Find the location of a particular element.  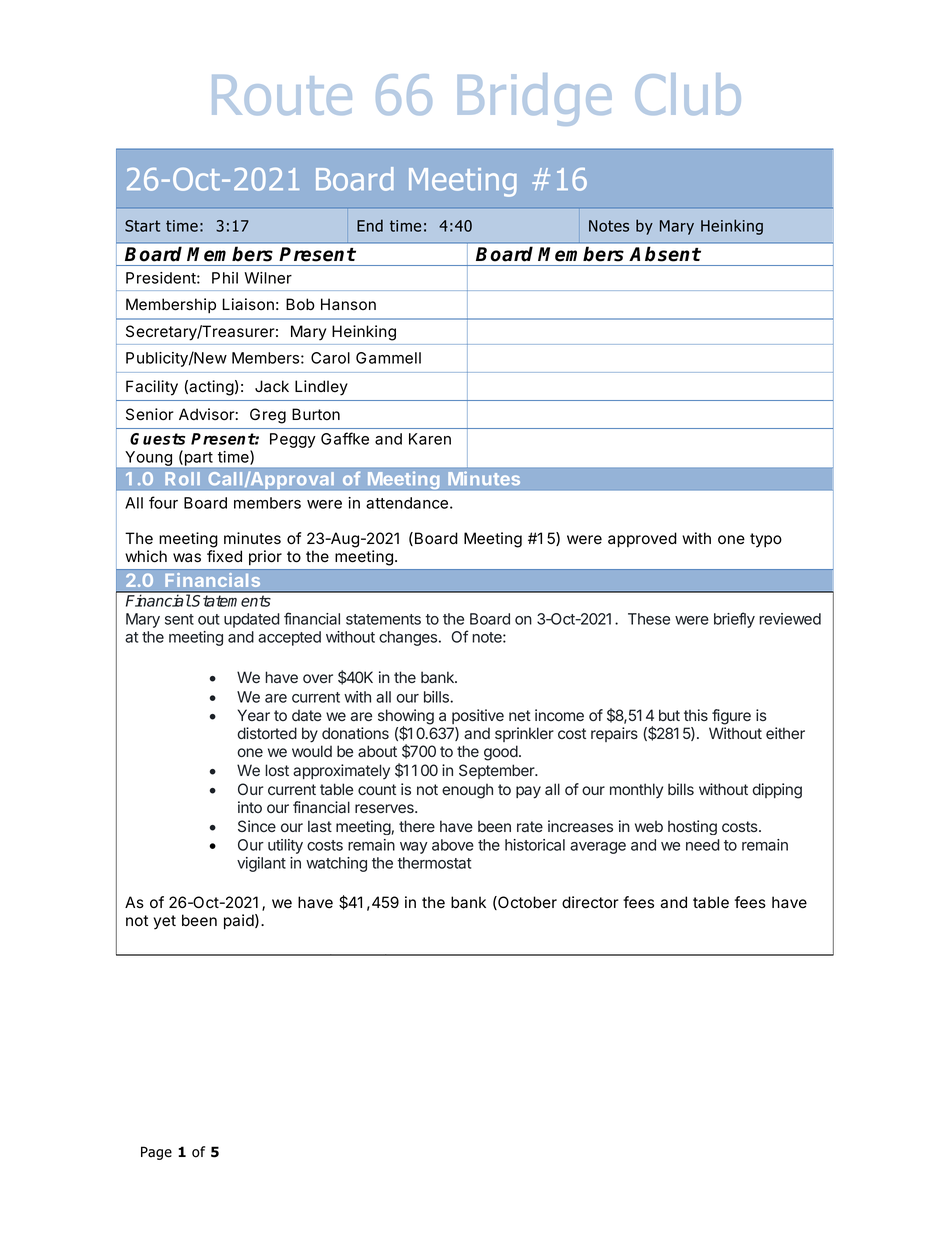

part is located at coordinates (197, 458).
